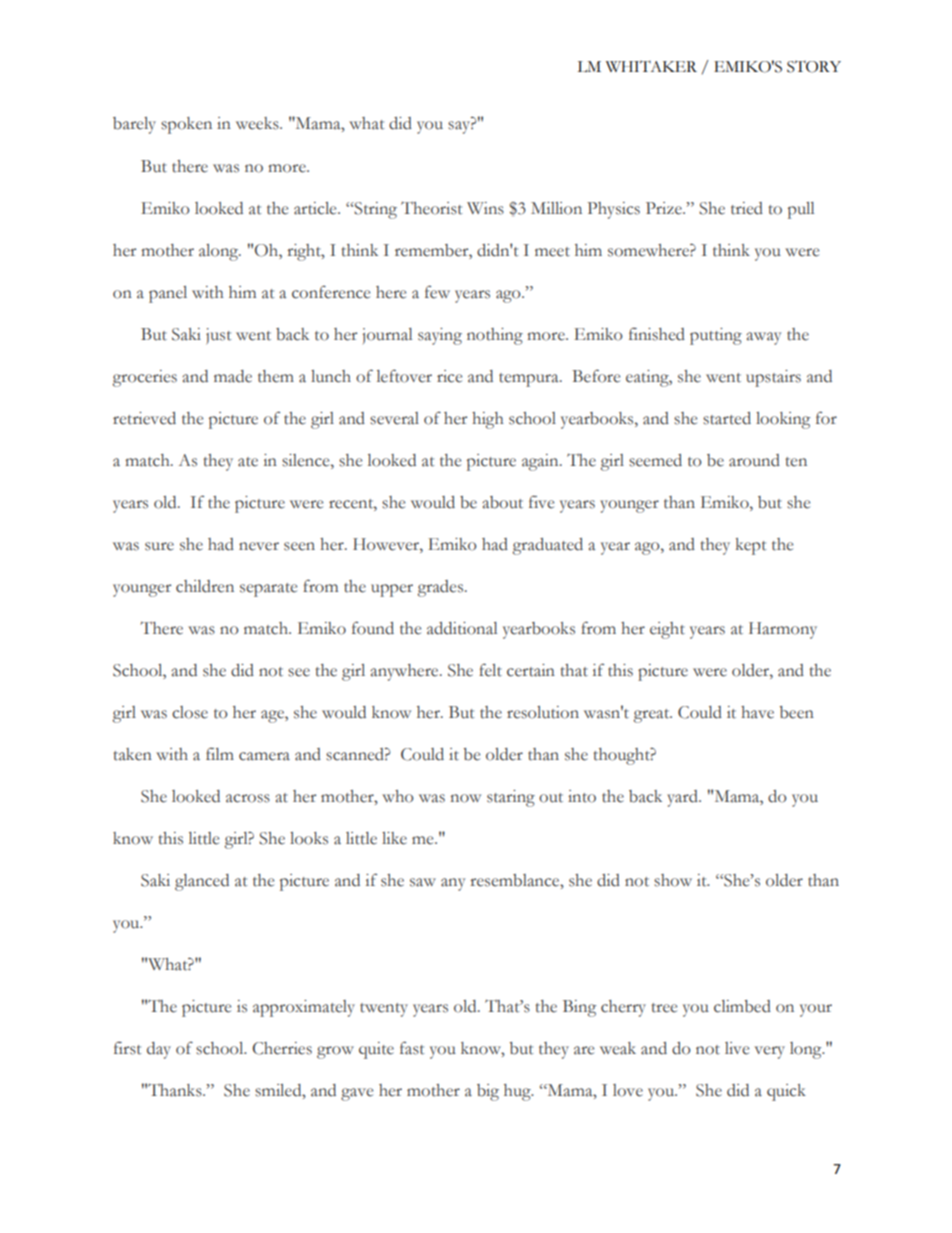 The image size is (952, 1233). Describe the element at coordinates (219, 336) in the document. I see `just` at that location.
